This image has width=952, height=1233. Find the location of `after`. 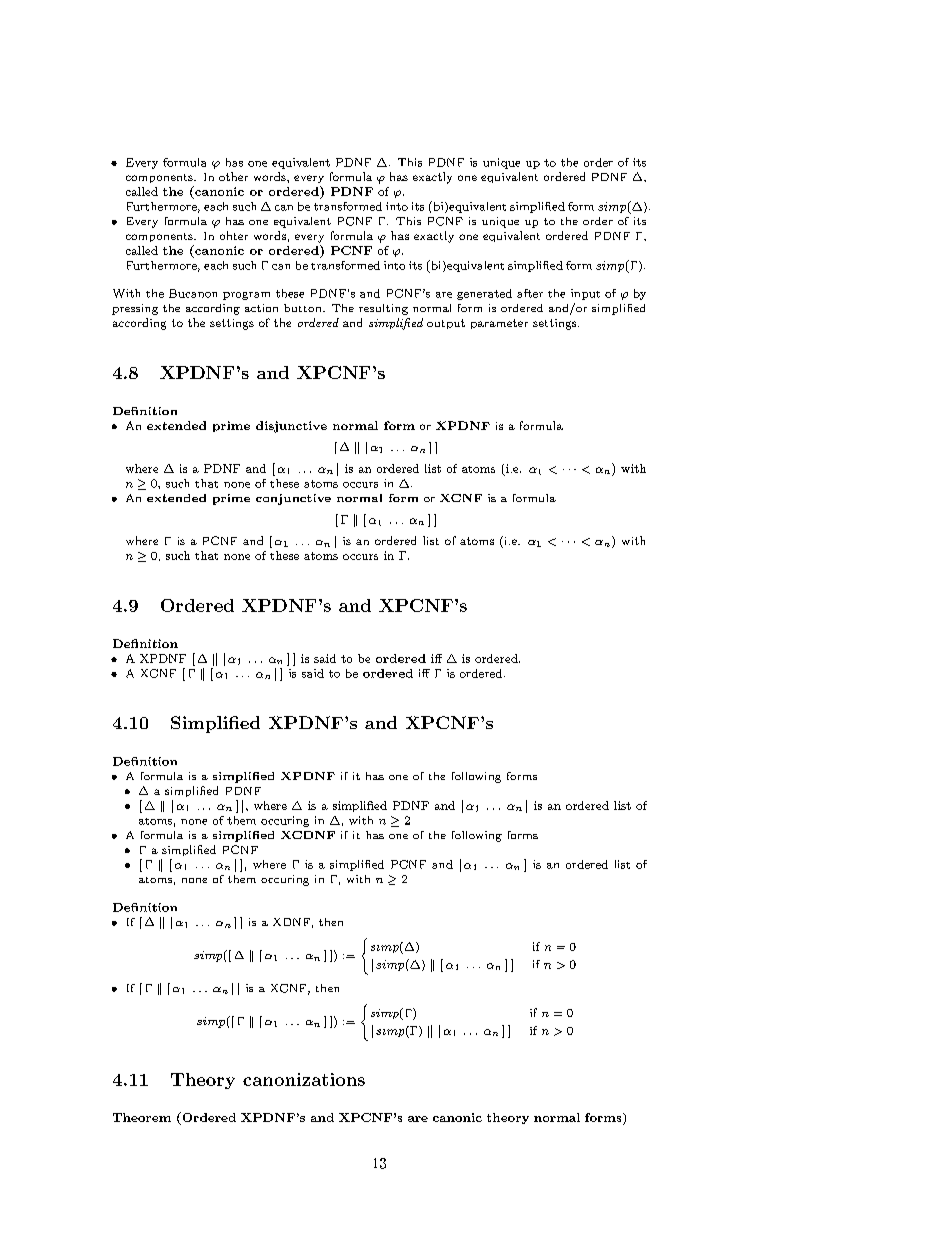

after is located at coordinates (530, 293).
